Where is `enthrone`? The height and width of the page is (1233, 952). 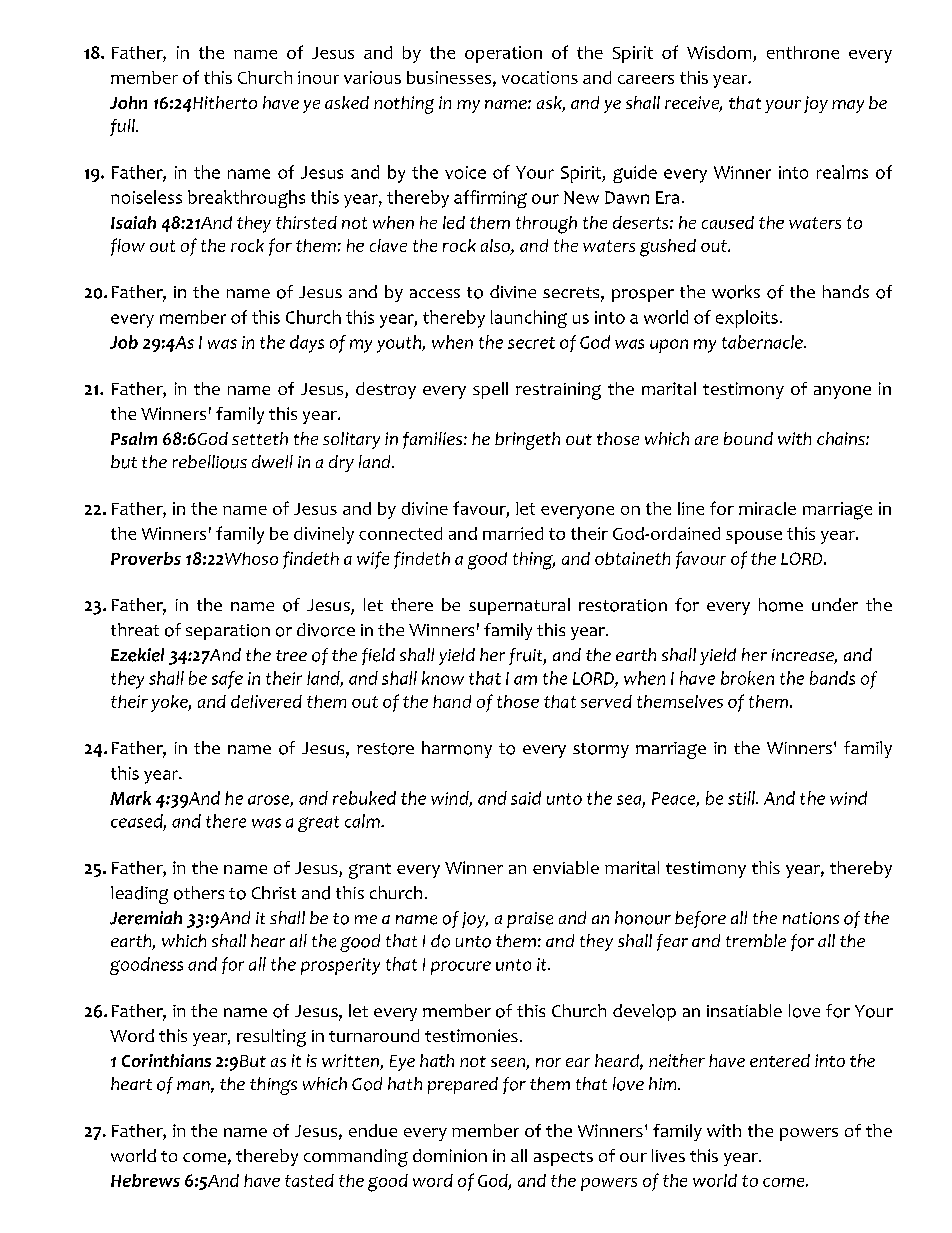
enthrone is located at coordinates (803, 52).
